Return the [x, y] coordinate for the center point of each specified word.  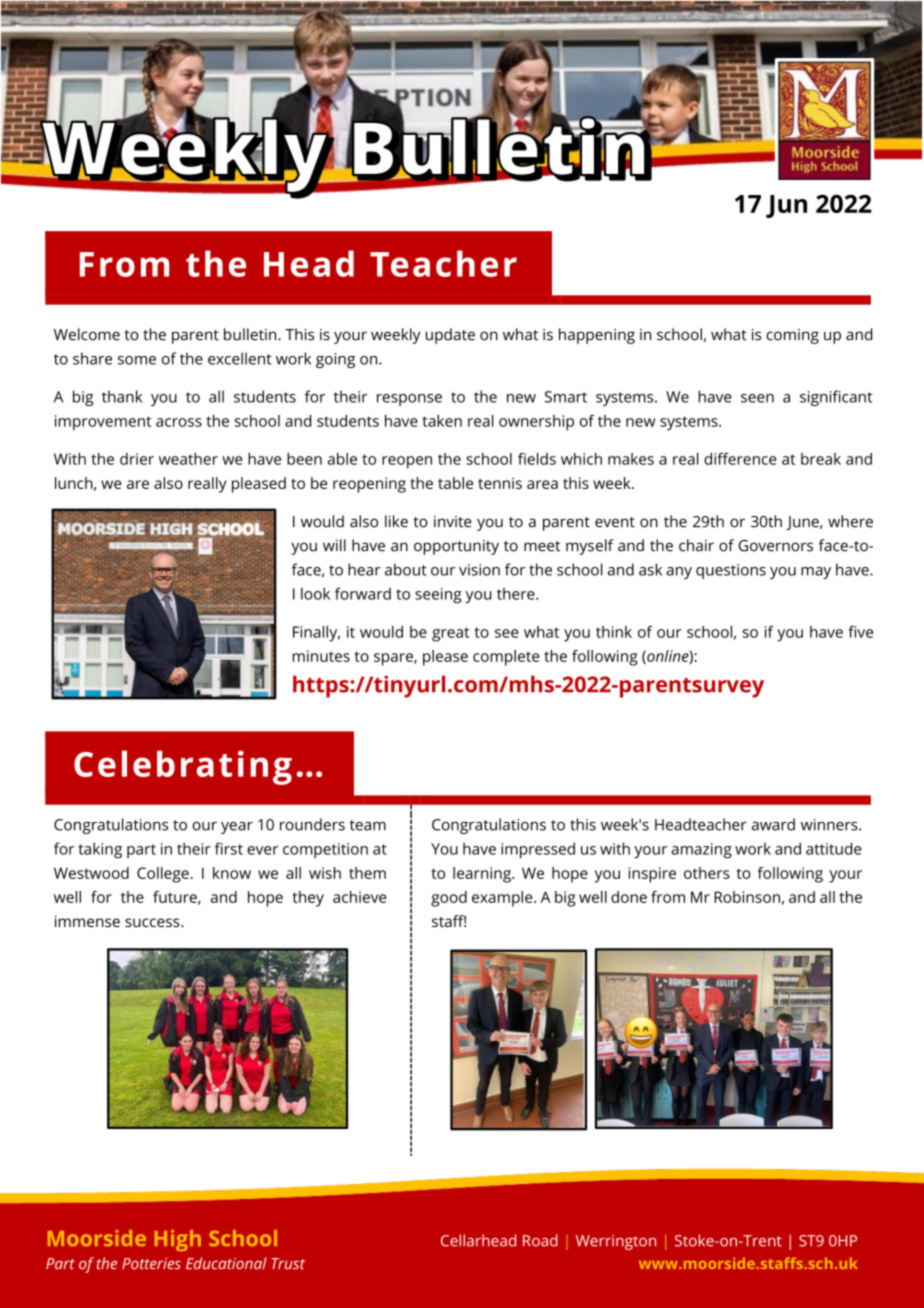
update [450, 336]
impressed [538, 850]
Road [540, 1240]
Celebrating [183, 767]
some [137, 360]
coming [792, 336]
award [773, 824]
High [178, 1240]
